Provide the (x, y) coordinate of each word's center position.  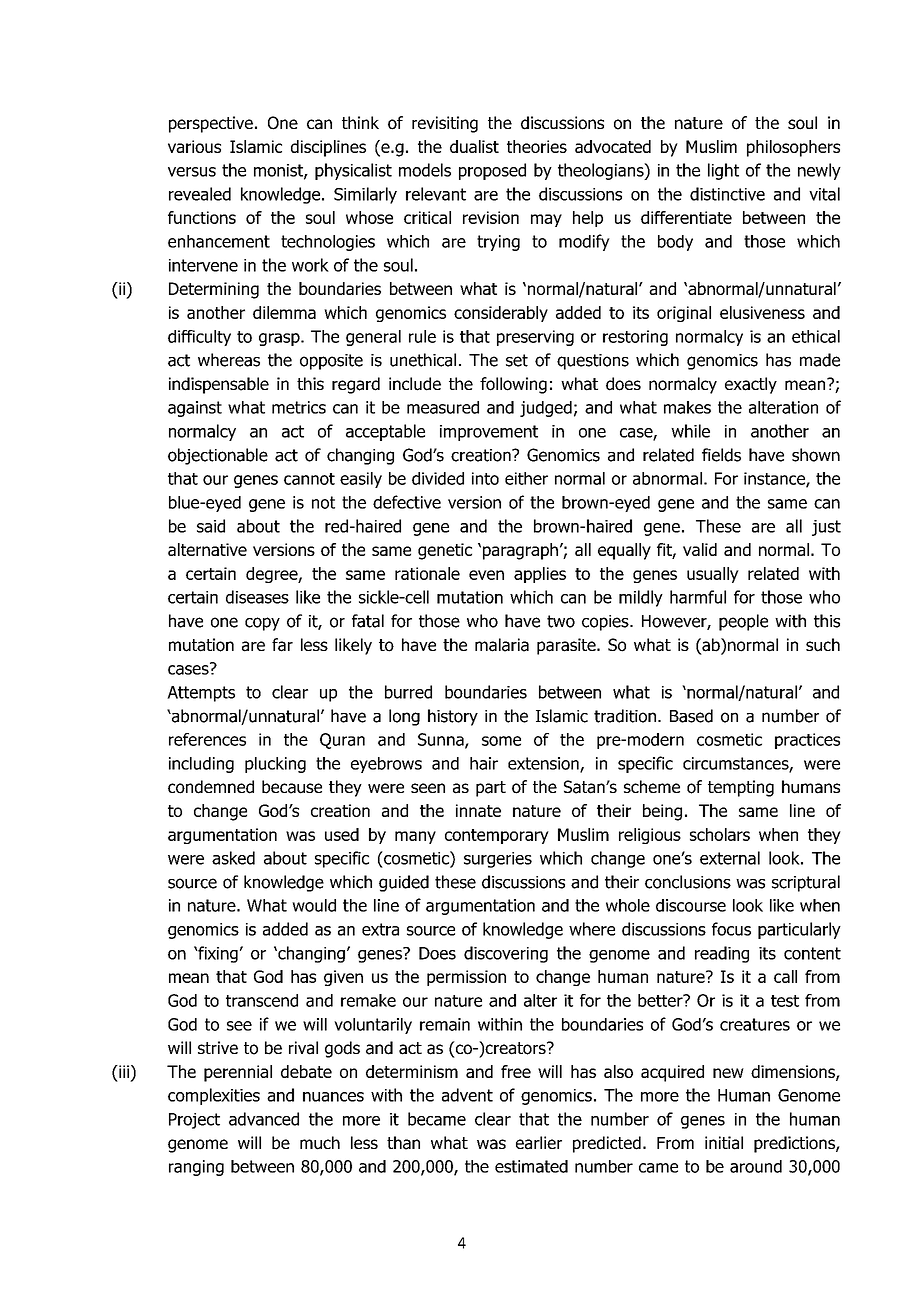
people (743, 622)
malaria (502, 645)
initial (724, 1143)
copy (262, 624)
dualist (474, 146)
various (194, 146)
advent (467, 1095)
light (723, 171)
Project (194, 1121)
